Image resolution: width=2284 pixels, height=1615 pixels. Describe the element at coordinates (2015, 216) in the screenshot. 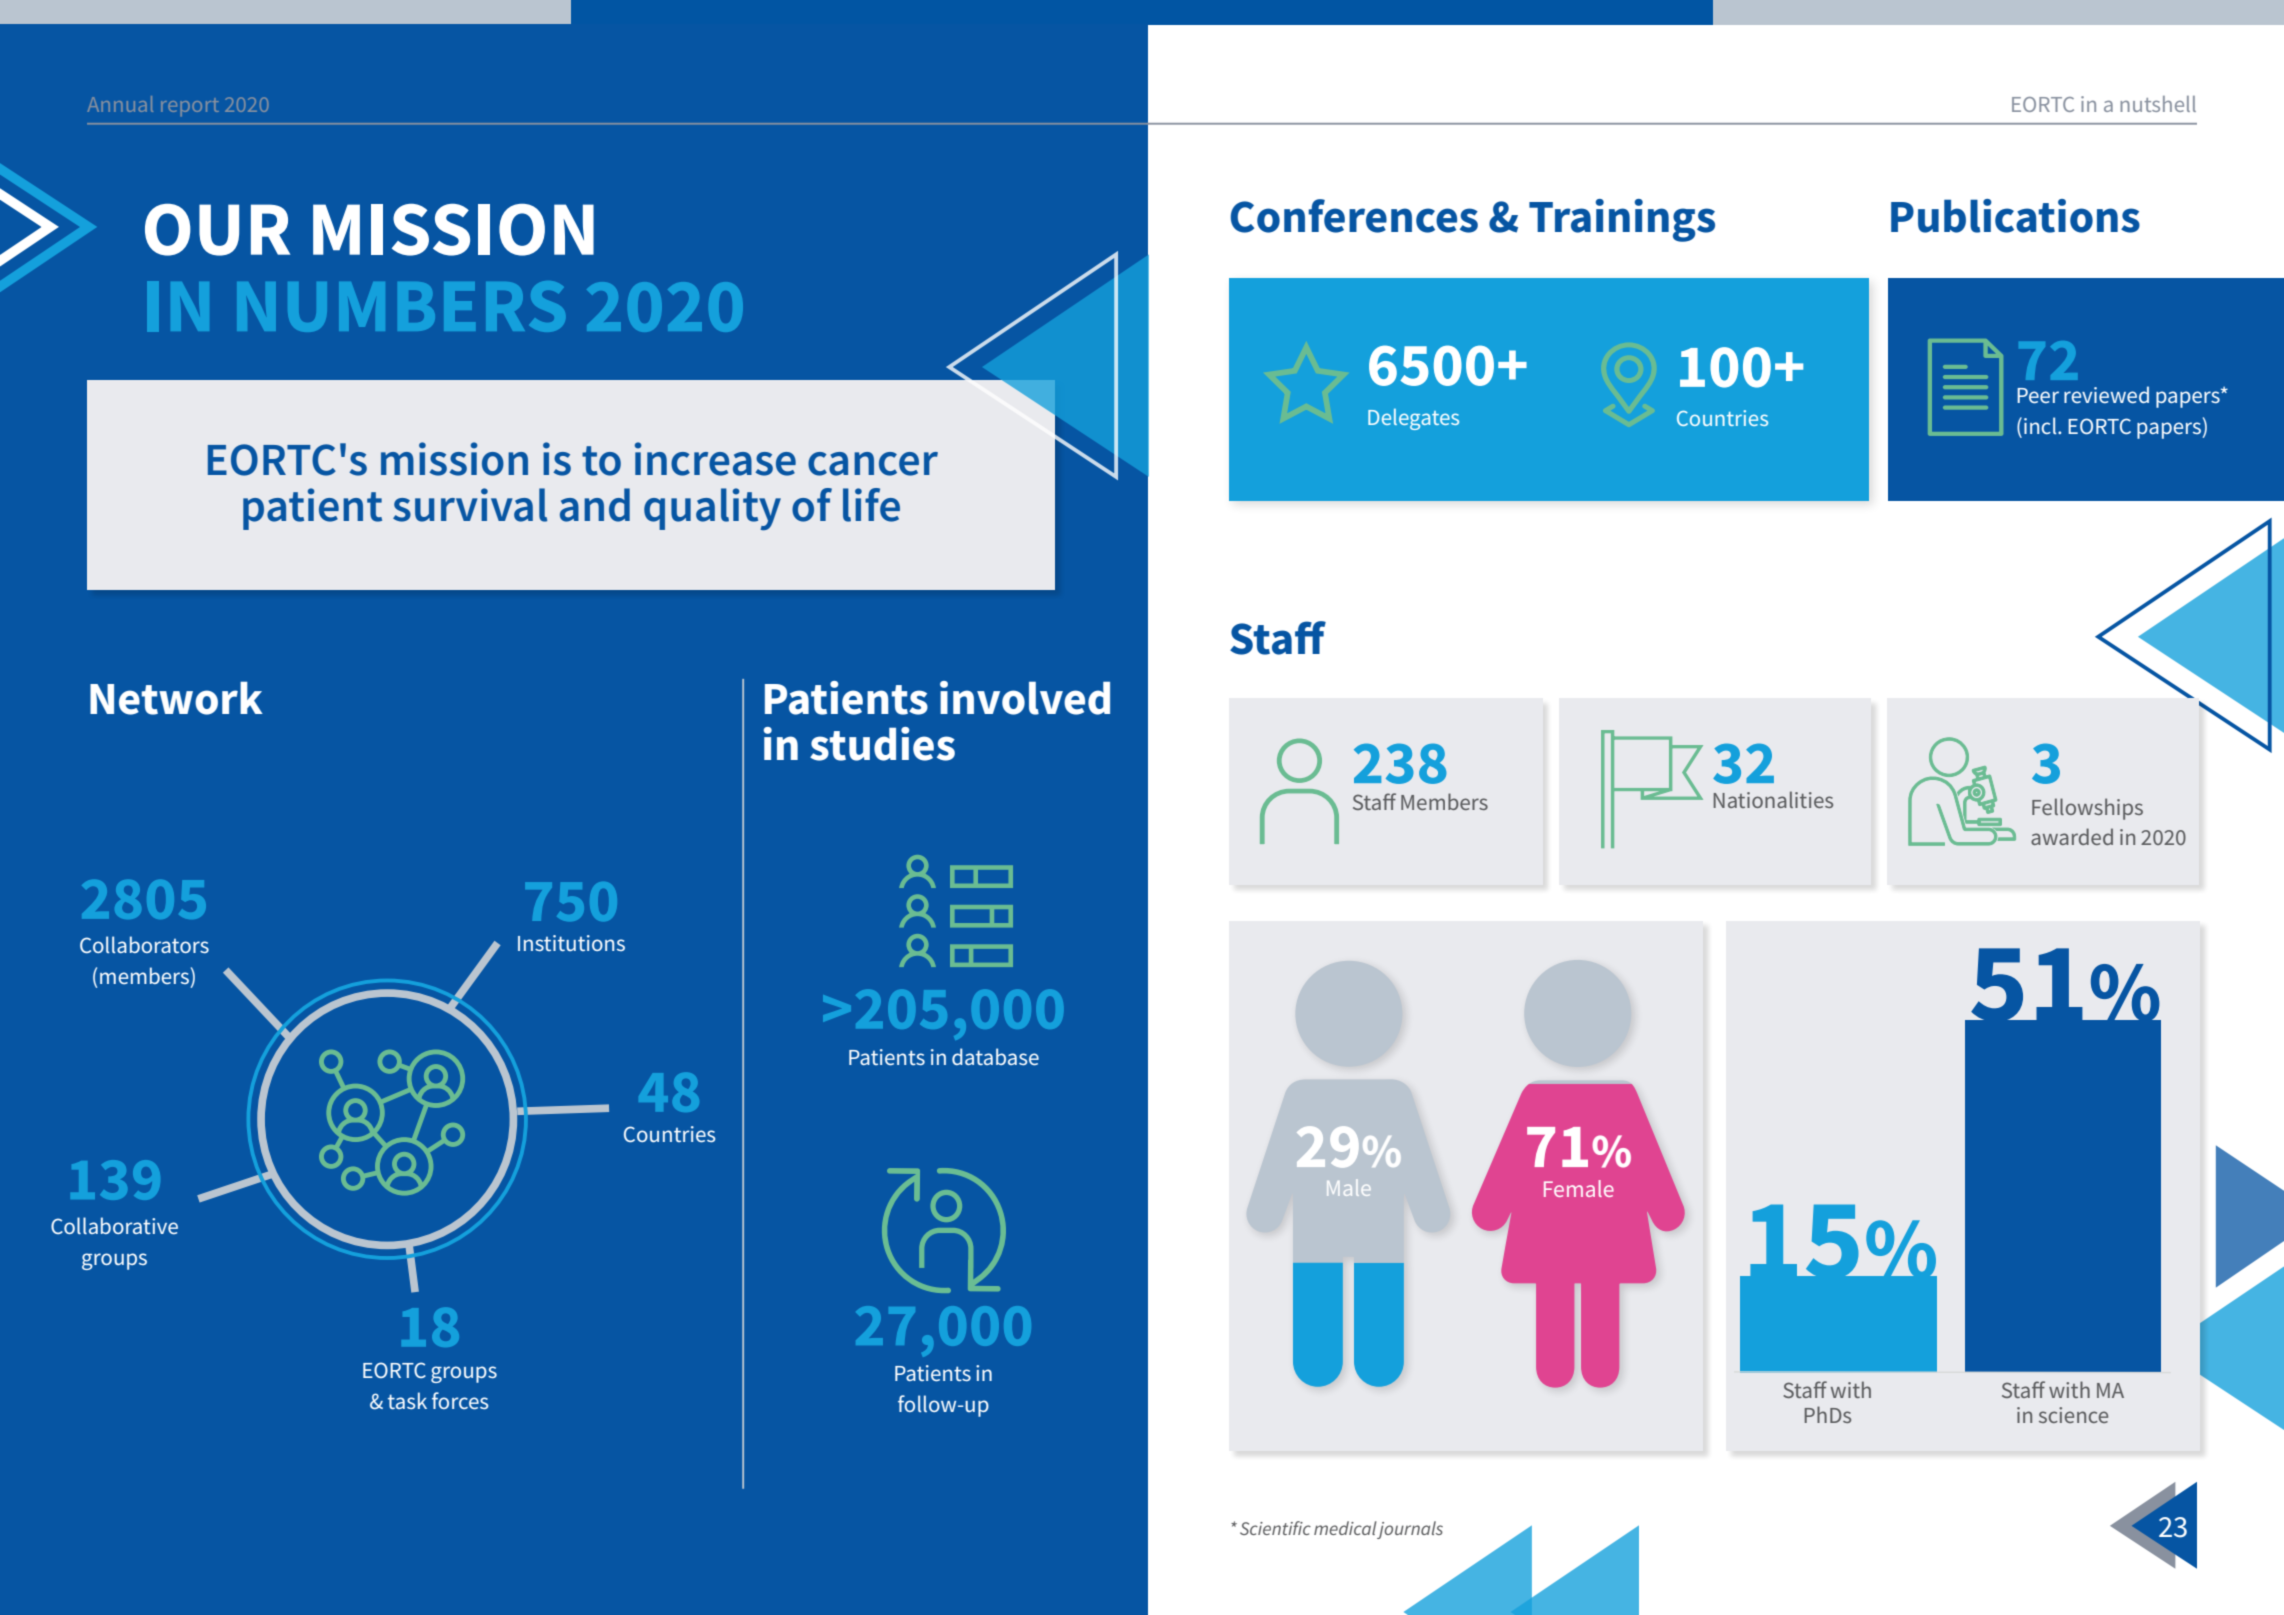

I see `Publications` at that location.
